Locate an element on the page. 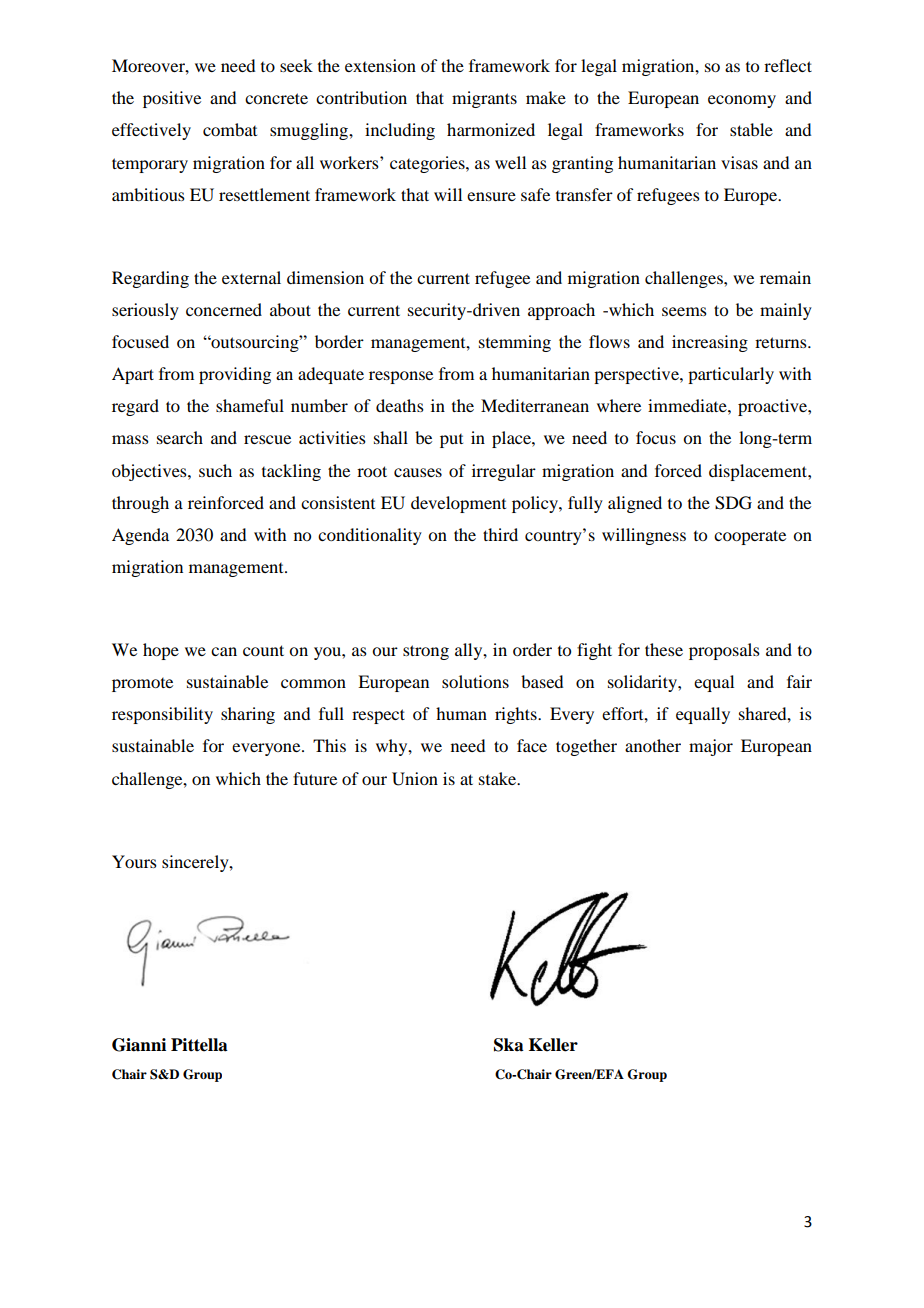  migrants is located at coordinates (484, 99).
